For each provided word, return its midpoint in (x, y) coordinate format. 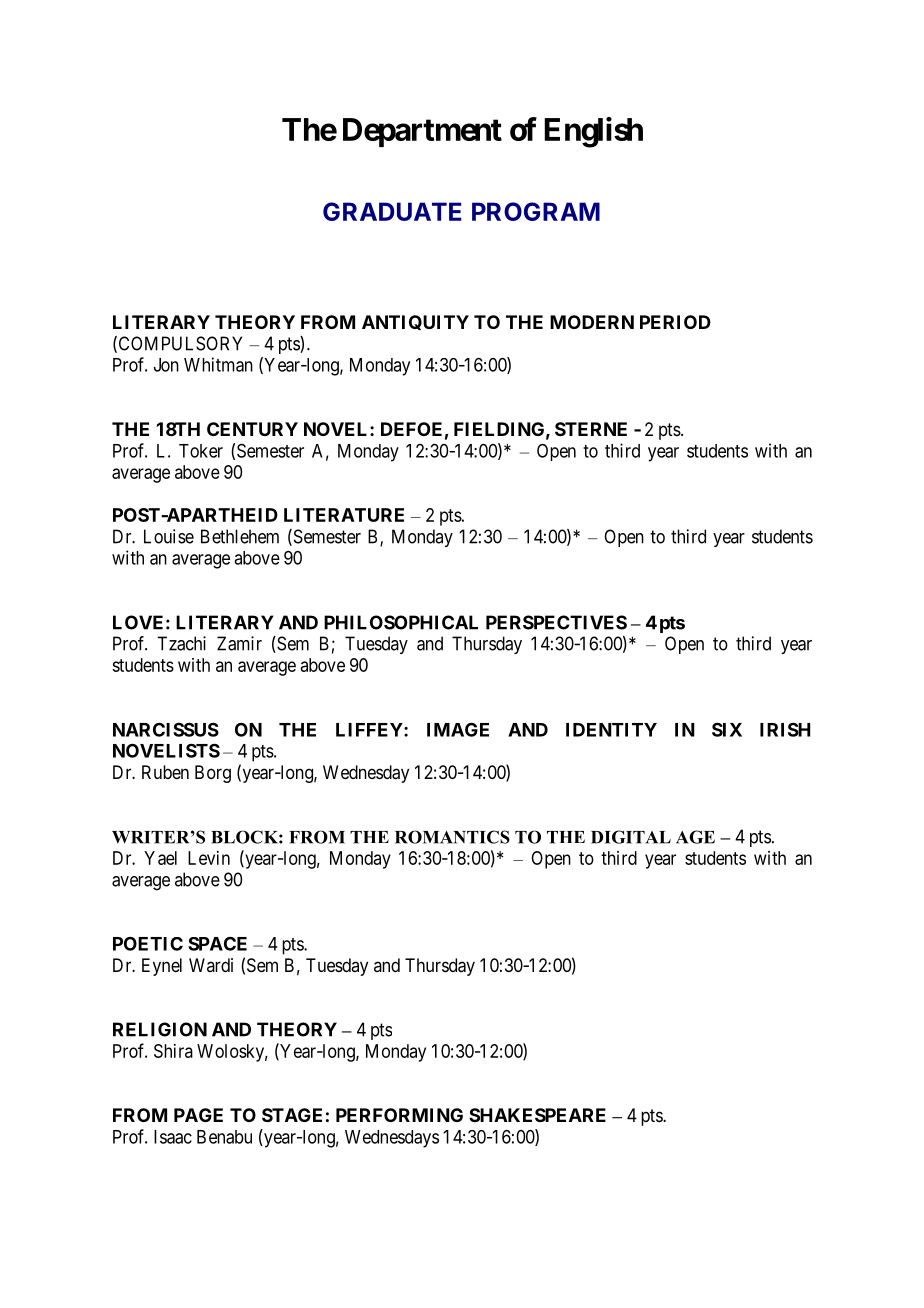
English (593, 132)
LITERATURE (344, 515)
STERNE (591, 429)
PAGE (198, 1115)
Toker (201, 451)
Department (422, 132)
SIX (727, 729)
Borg (213, 774)
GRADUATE (392, 211)
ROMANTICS (452, 837)
